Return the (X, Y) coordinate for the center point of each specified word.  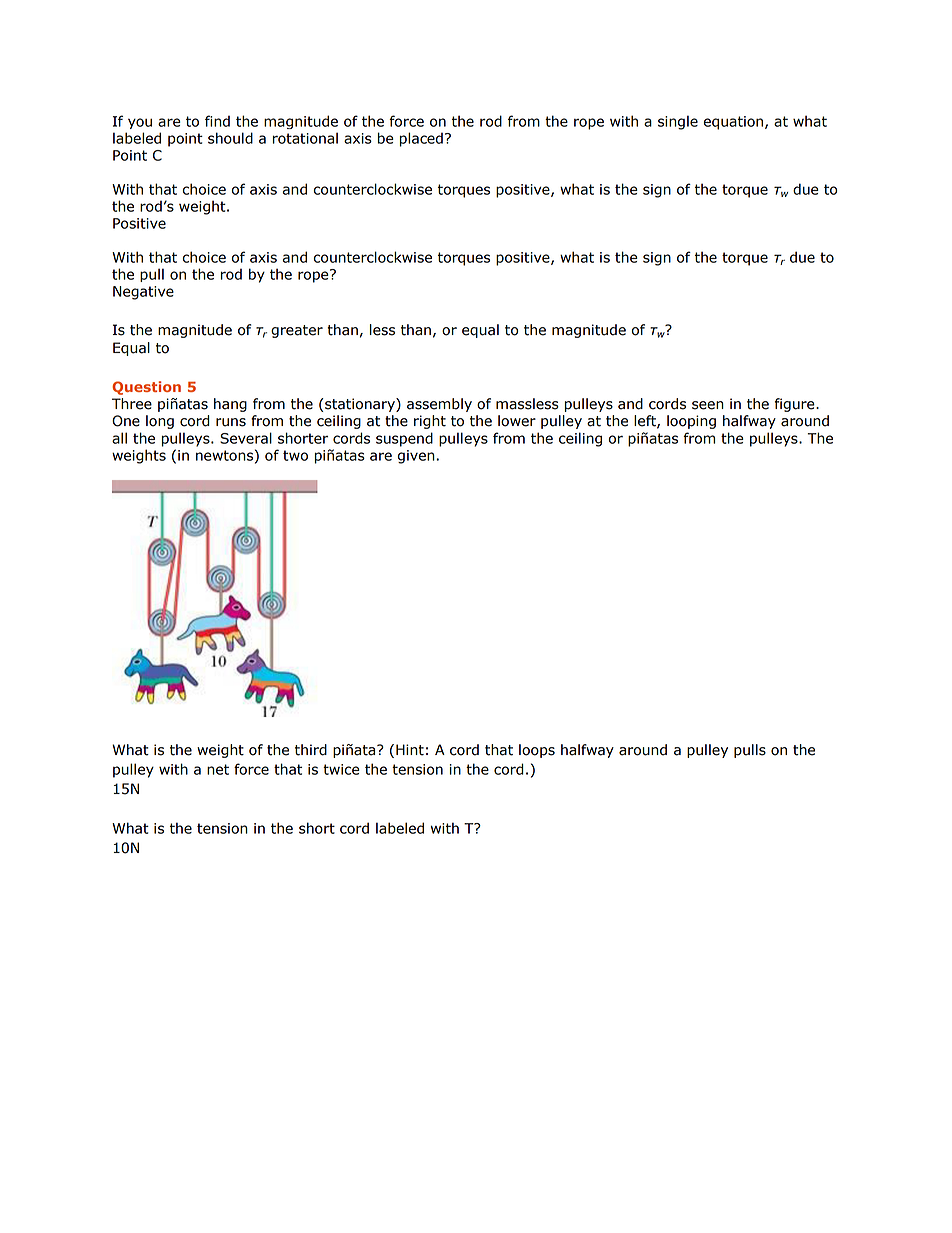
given (417, 457)
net (218, 769)
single (678, 122)
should (230, 138)
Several (246, 438)
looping (691, 422)
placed (421, 139)
